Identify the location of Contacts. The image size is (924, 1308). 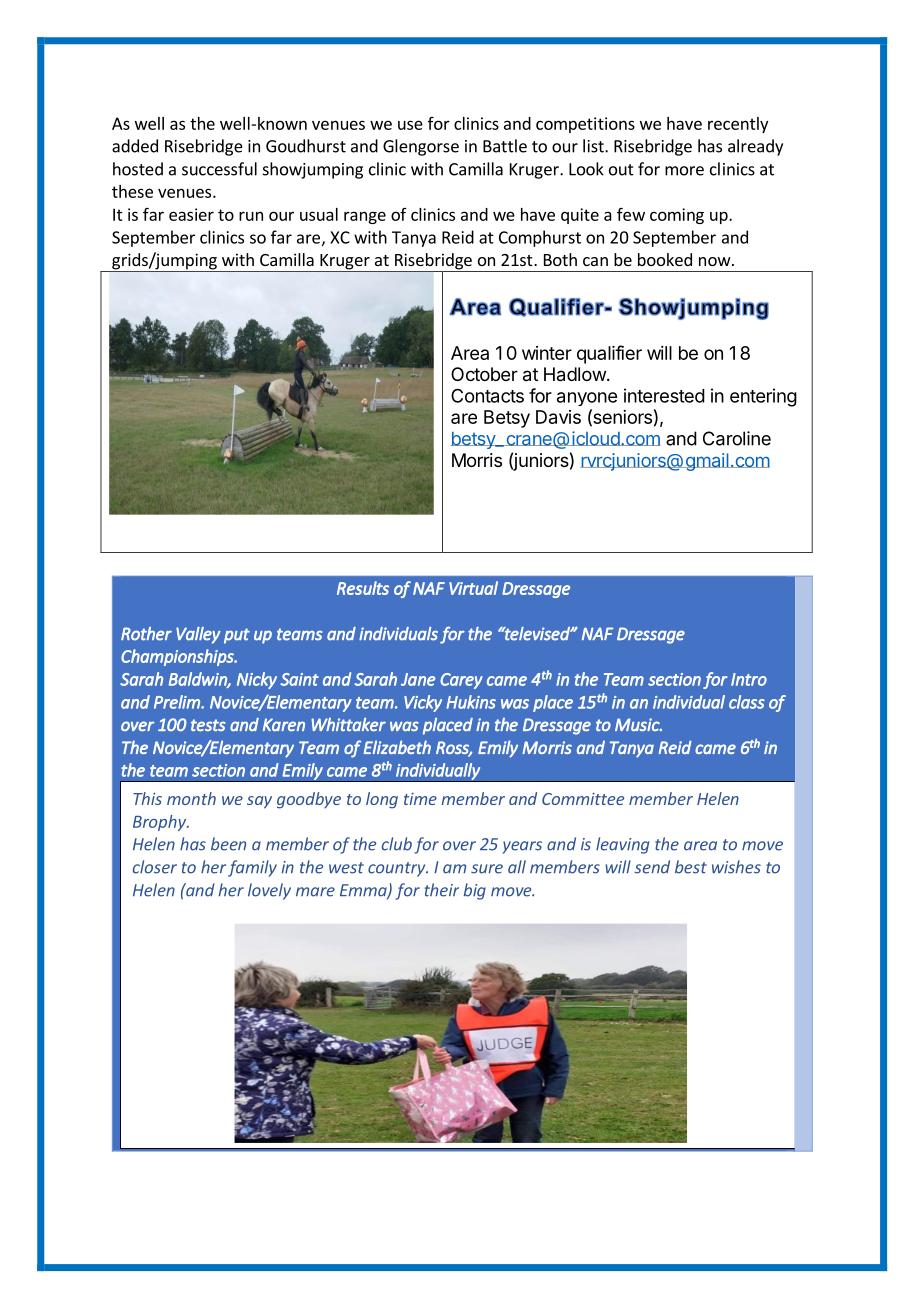
(487, 395).
